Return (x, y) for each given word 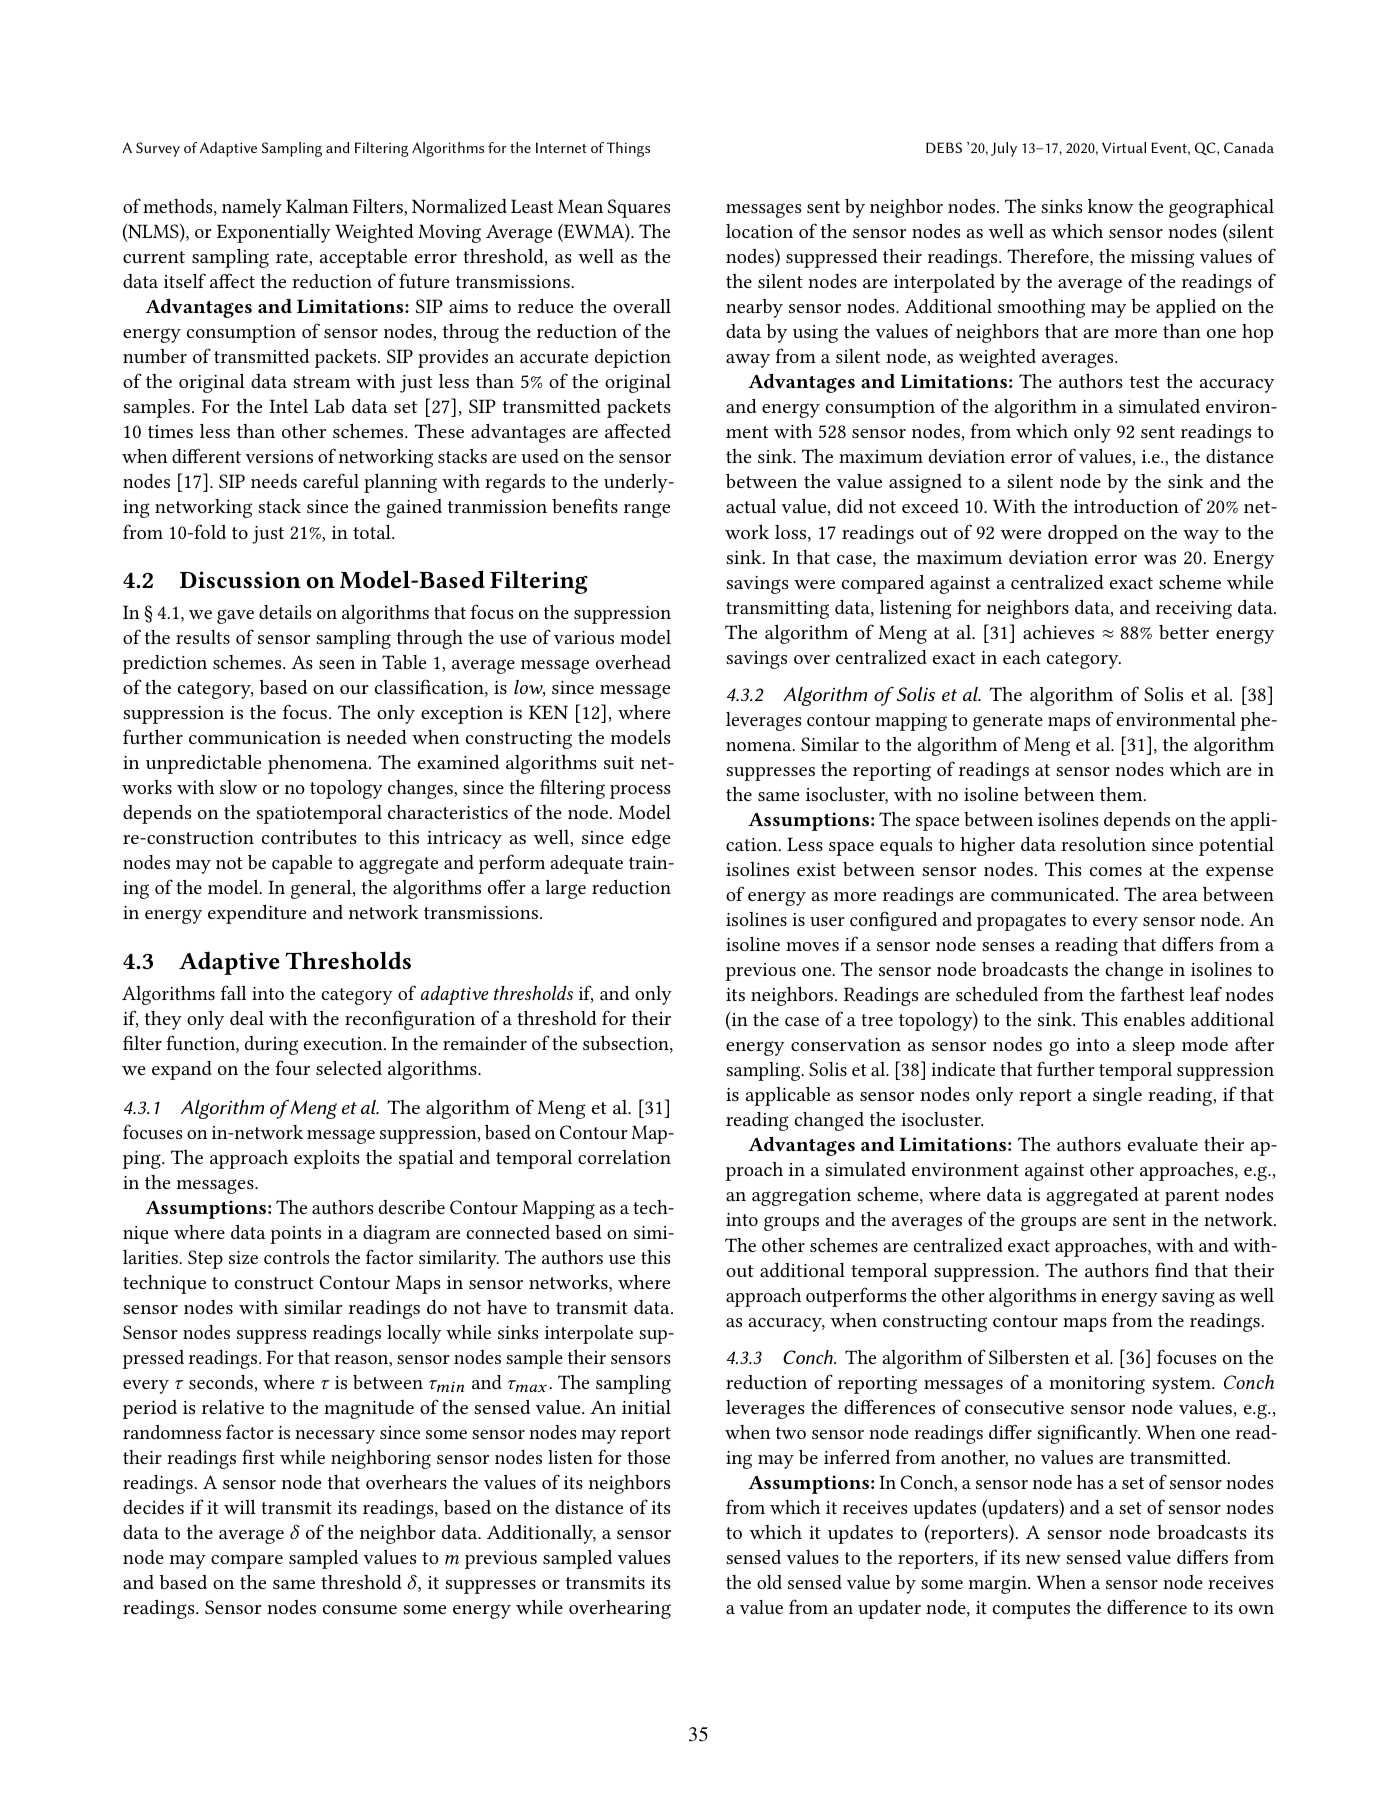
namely (252, 208)
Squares (639, 208)
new (1043, 1559)
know (1110, 206)
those (648, 1457)
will (240, 1507)
